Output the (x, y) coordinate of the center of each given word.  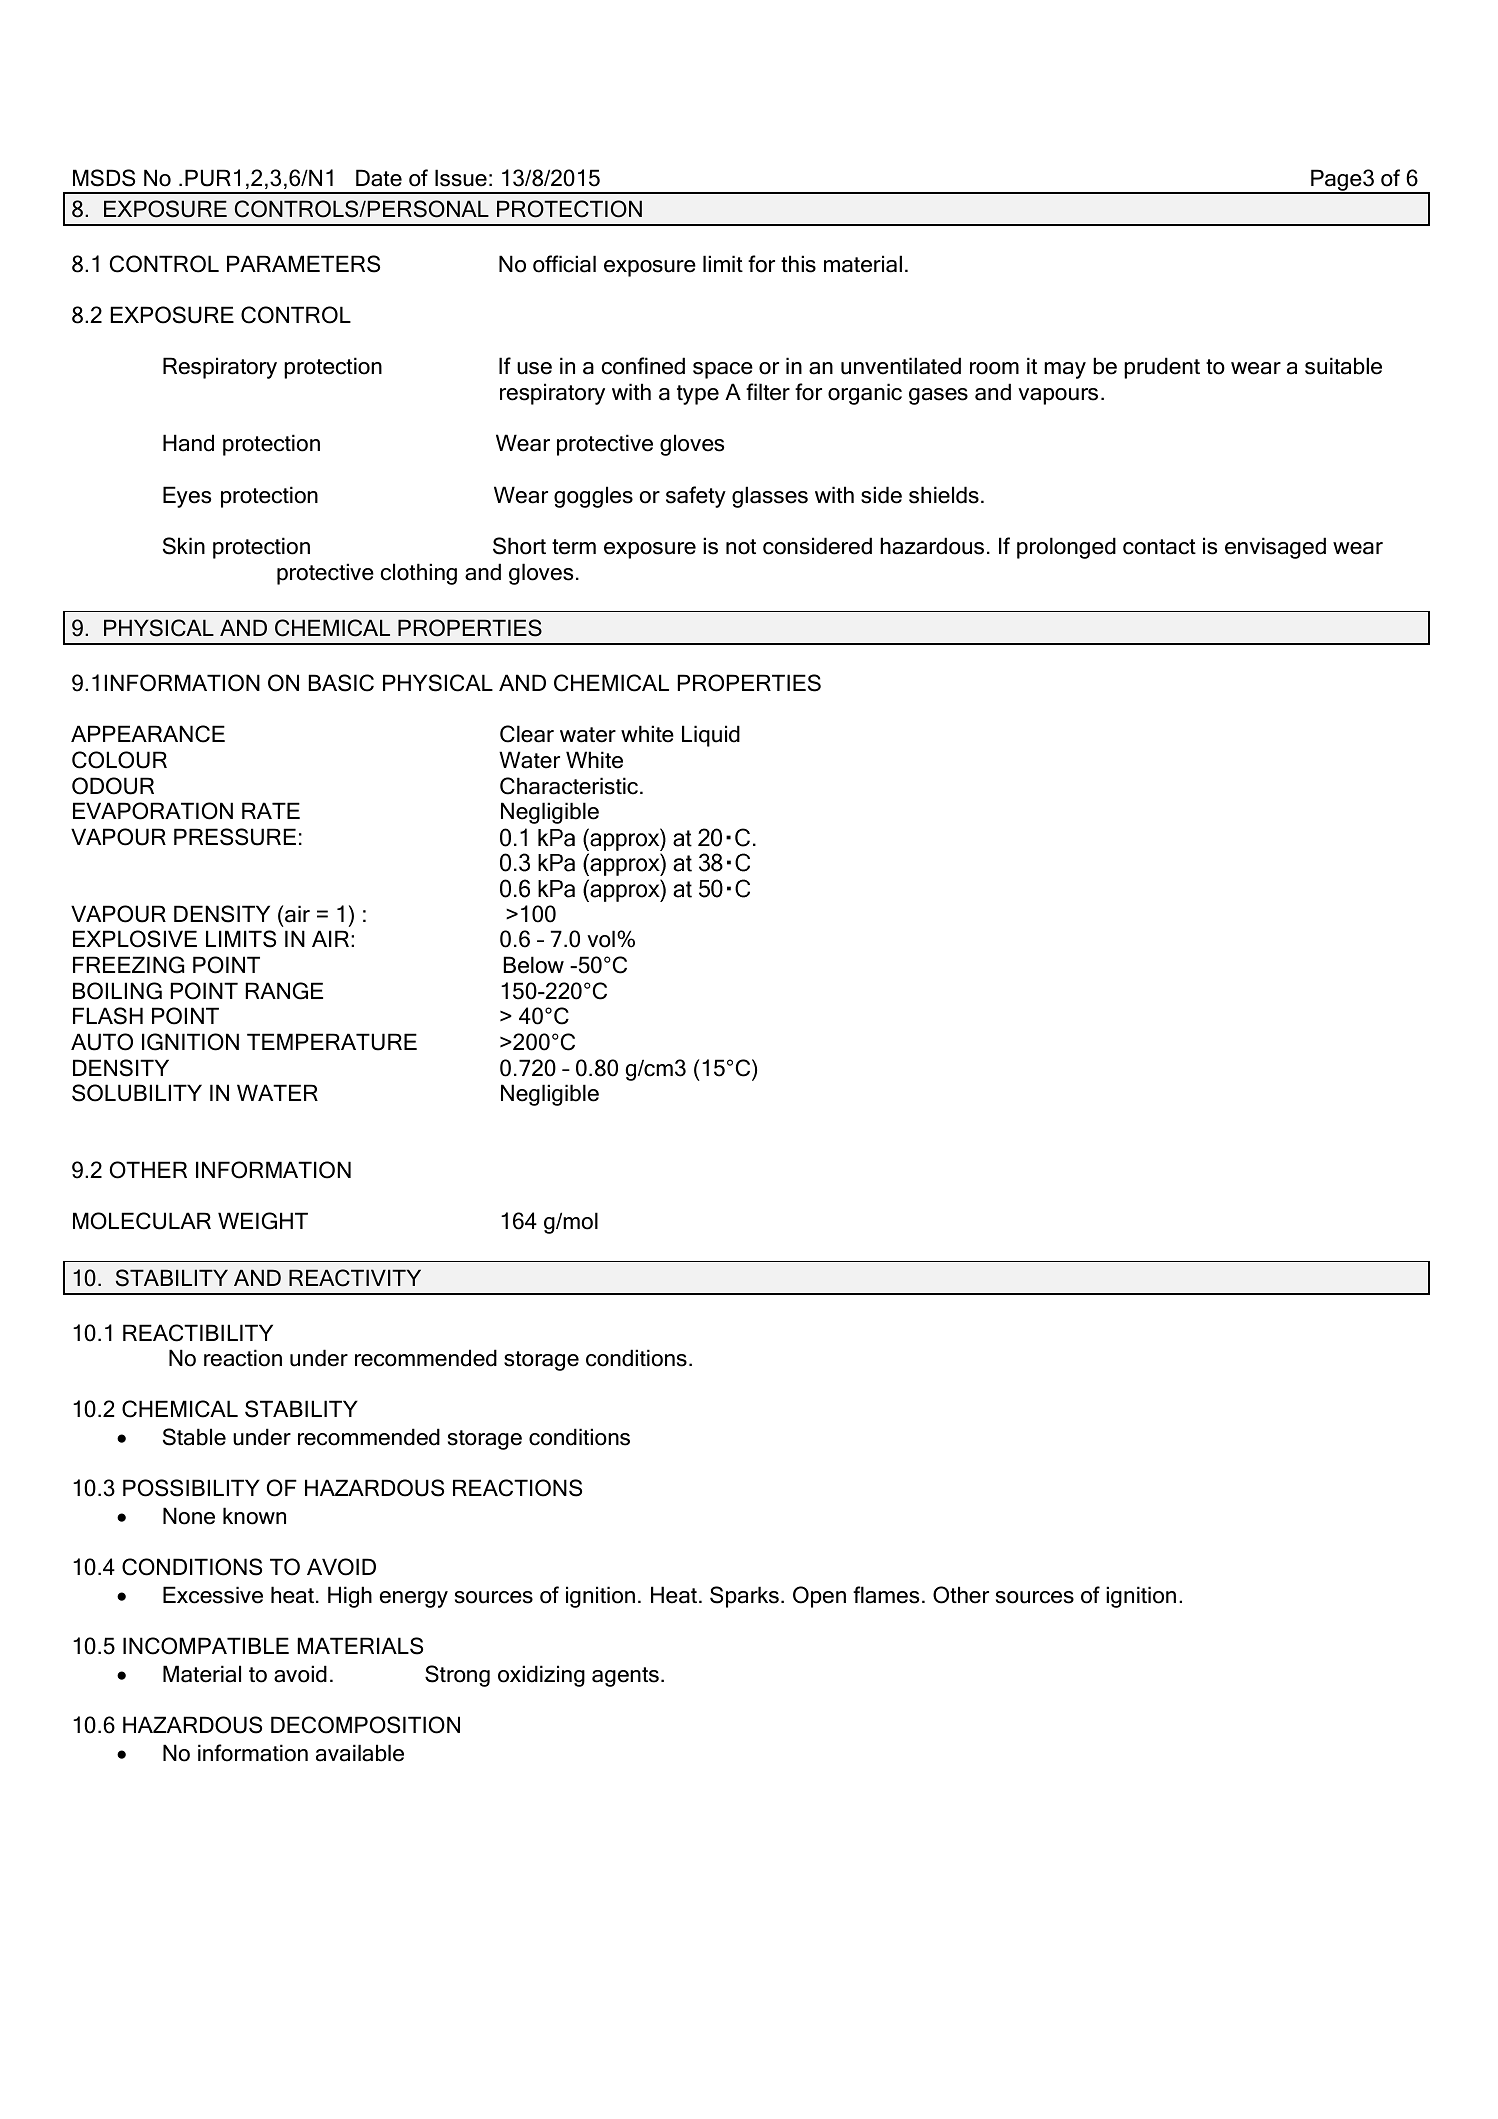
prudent (1162, 368)
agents (625, 1677)
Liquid (711, 736)
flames (886, 1595)
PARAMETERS (303, 264)
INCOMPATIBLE (206, 1646)
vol (601, 939)
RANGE (284, 991)
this (798, 264)
